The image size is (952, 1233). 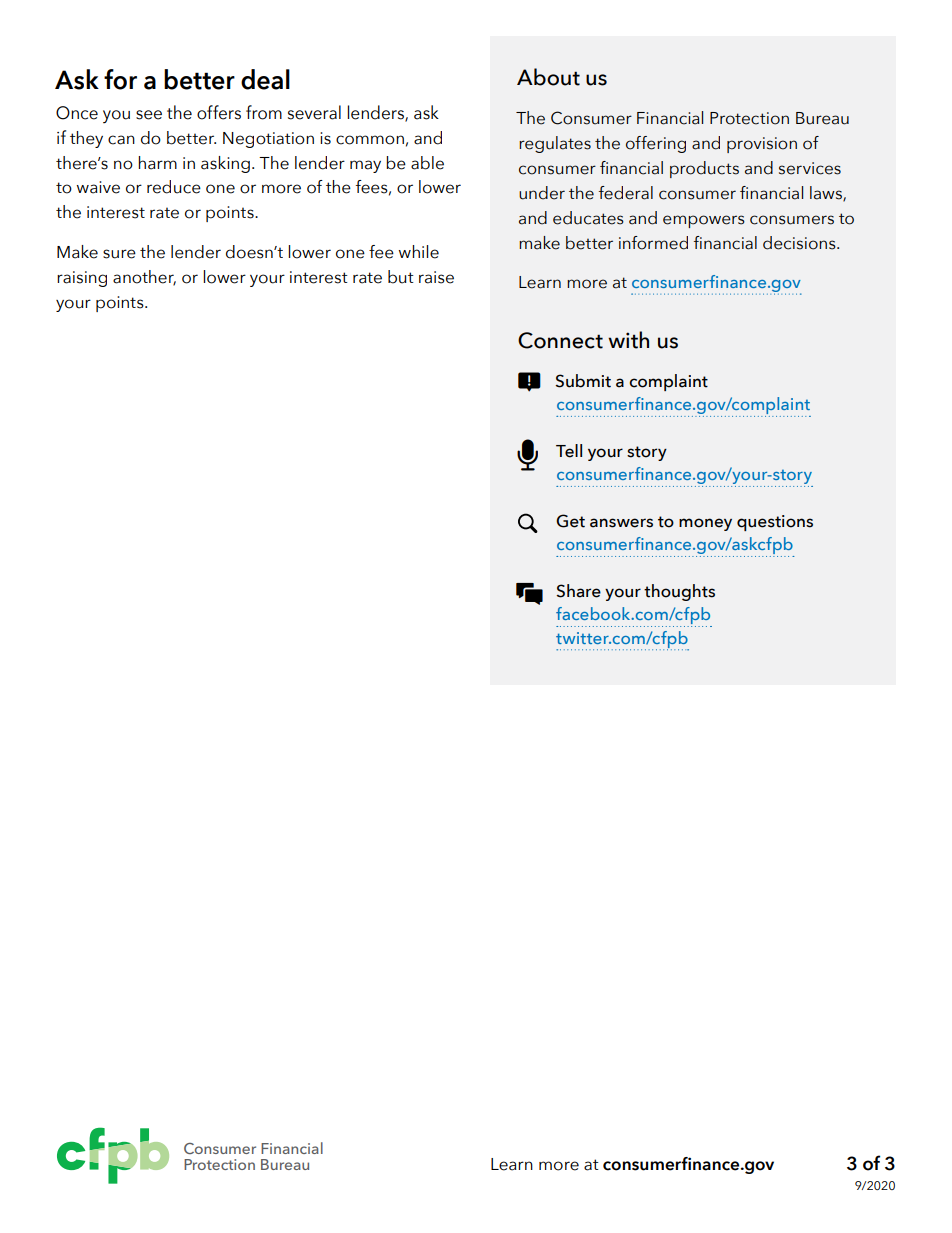 What do you see at coordinates (570, 521) in the image?
I see `Get` at bounding box center [570, 521].
